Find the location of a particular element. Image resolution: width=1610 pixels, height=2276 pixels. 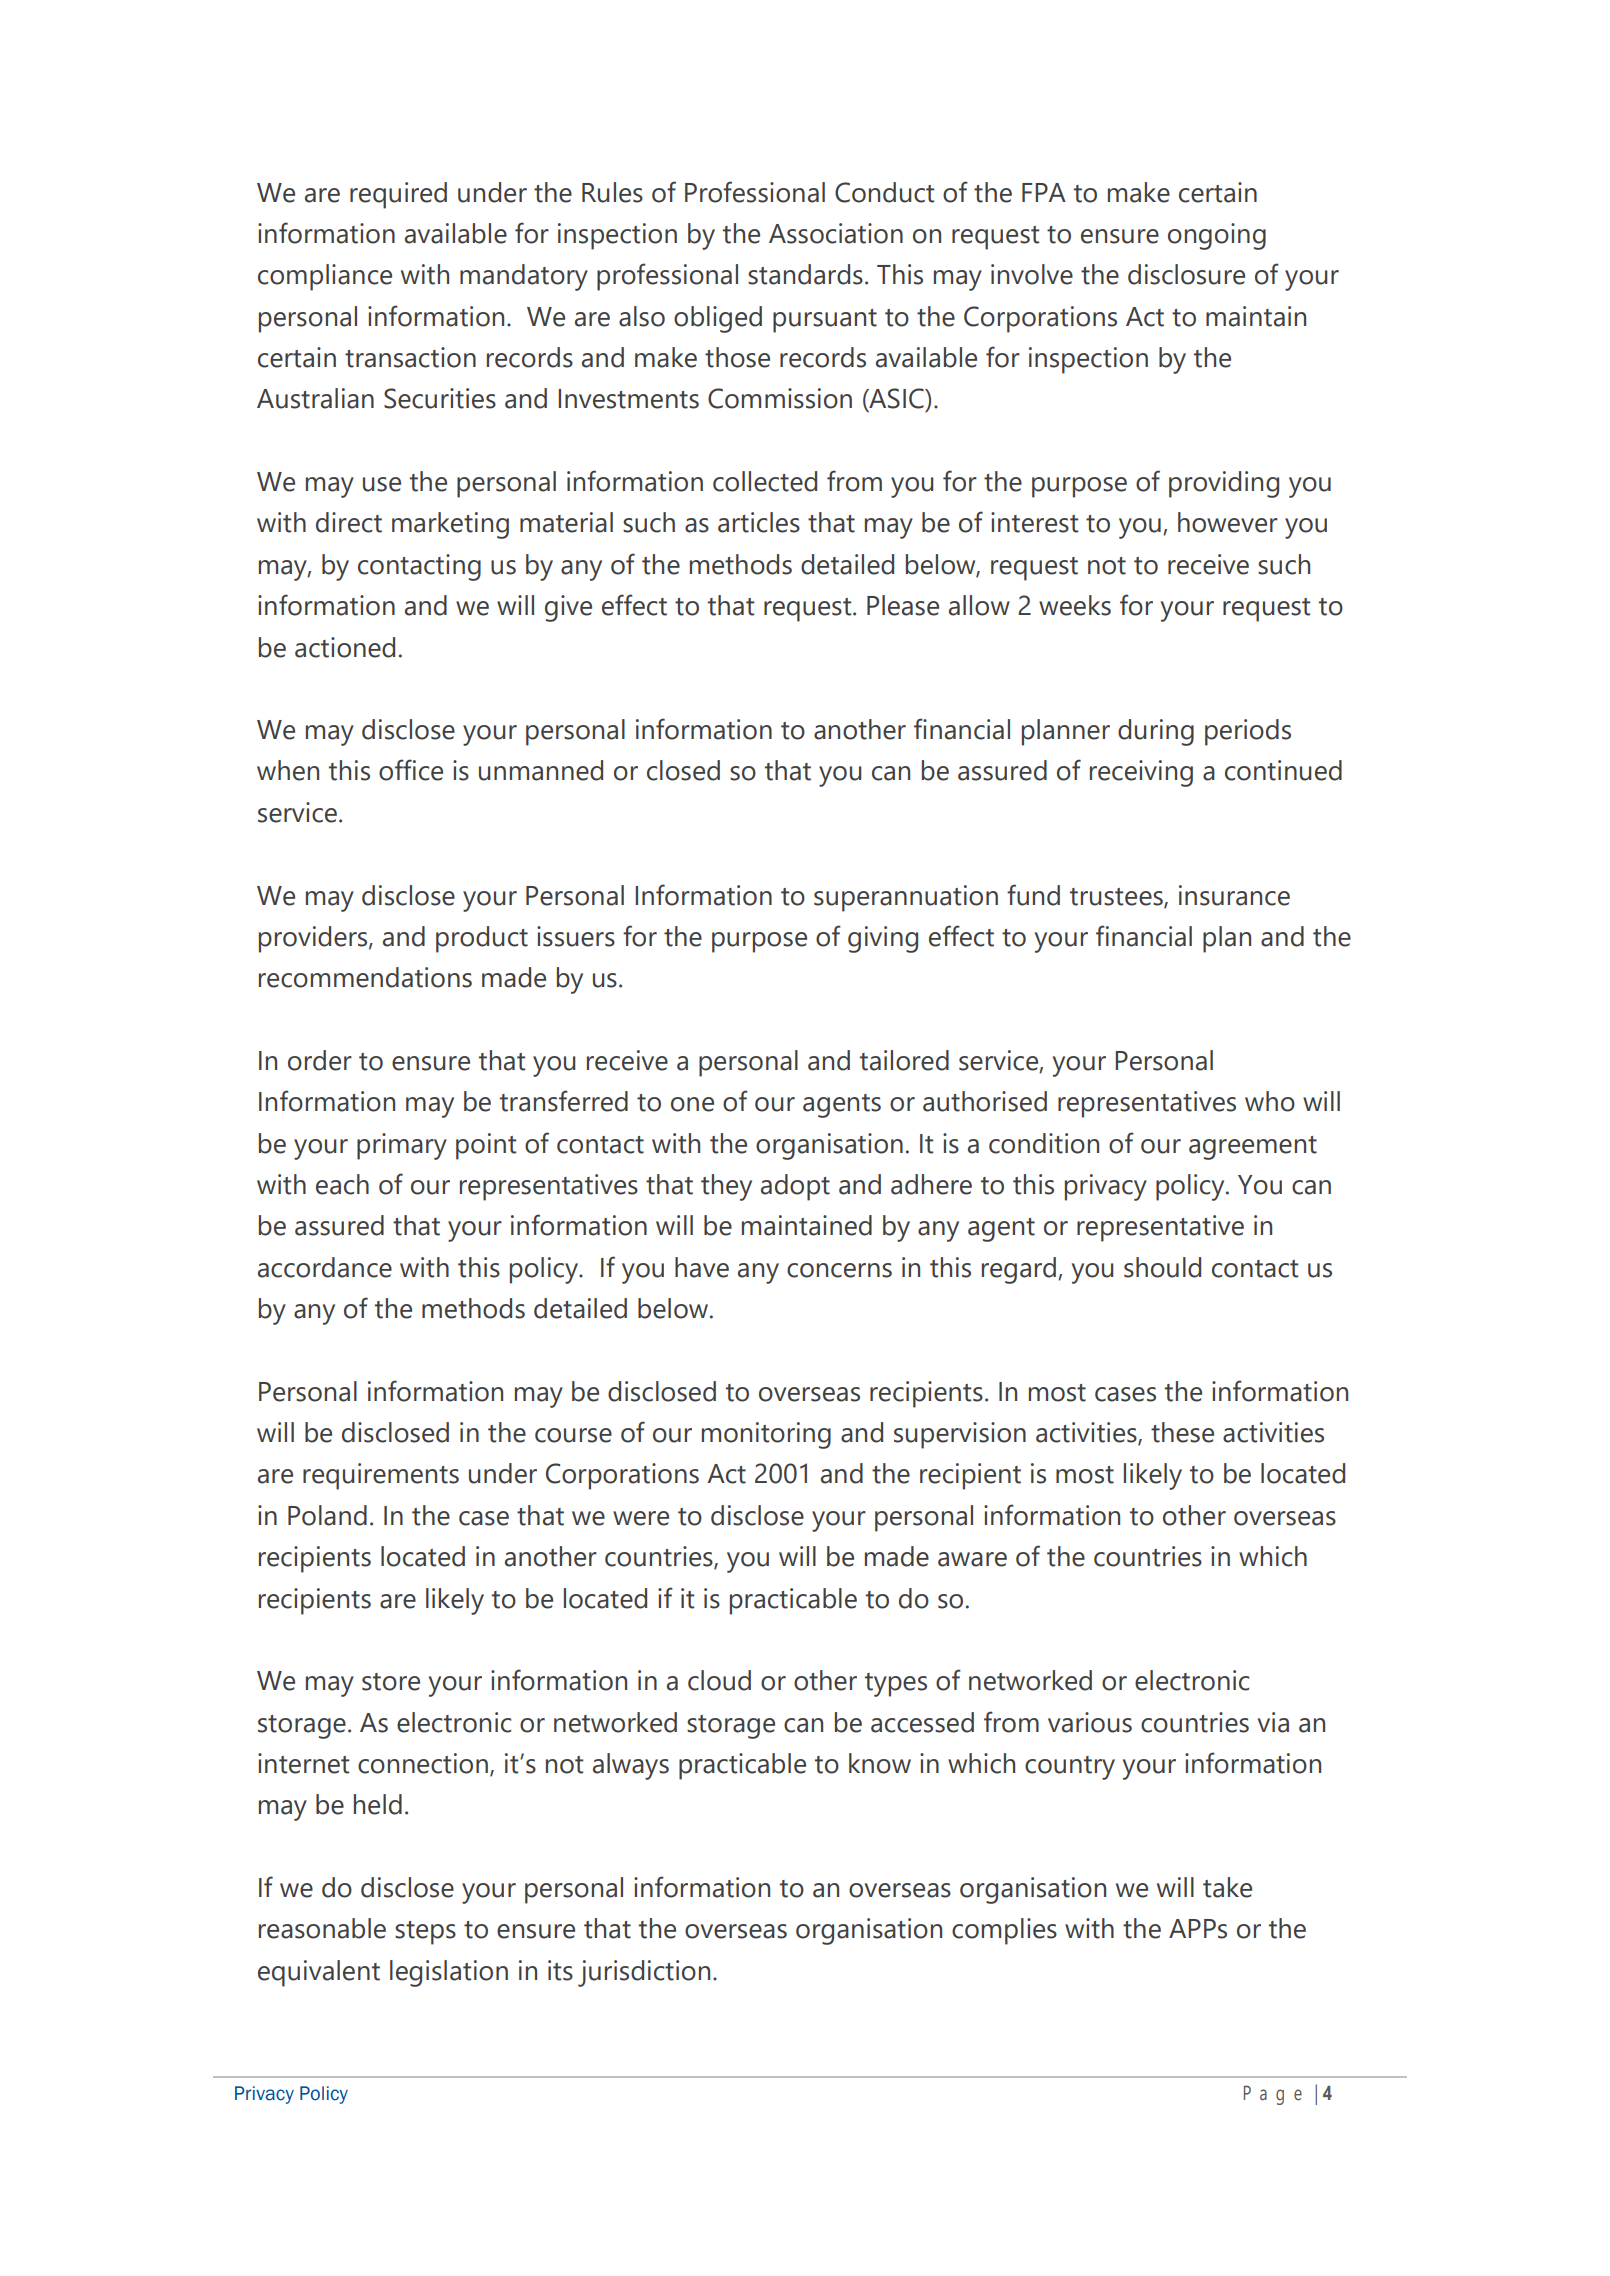

steps is located at coordinates (425, 1933).
